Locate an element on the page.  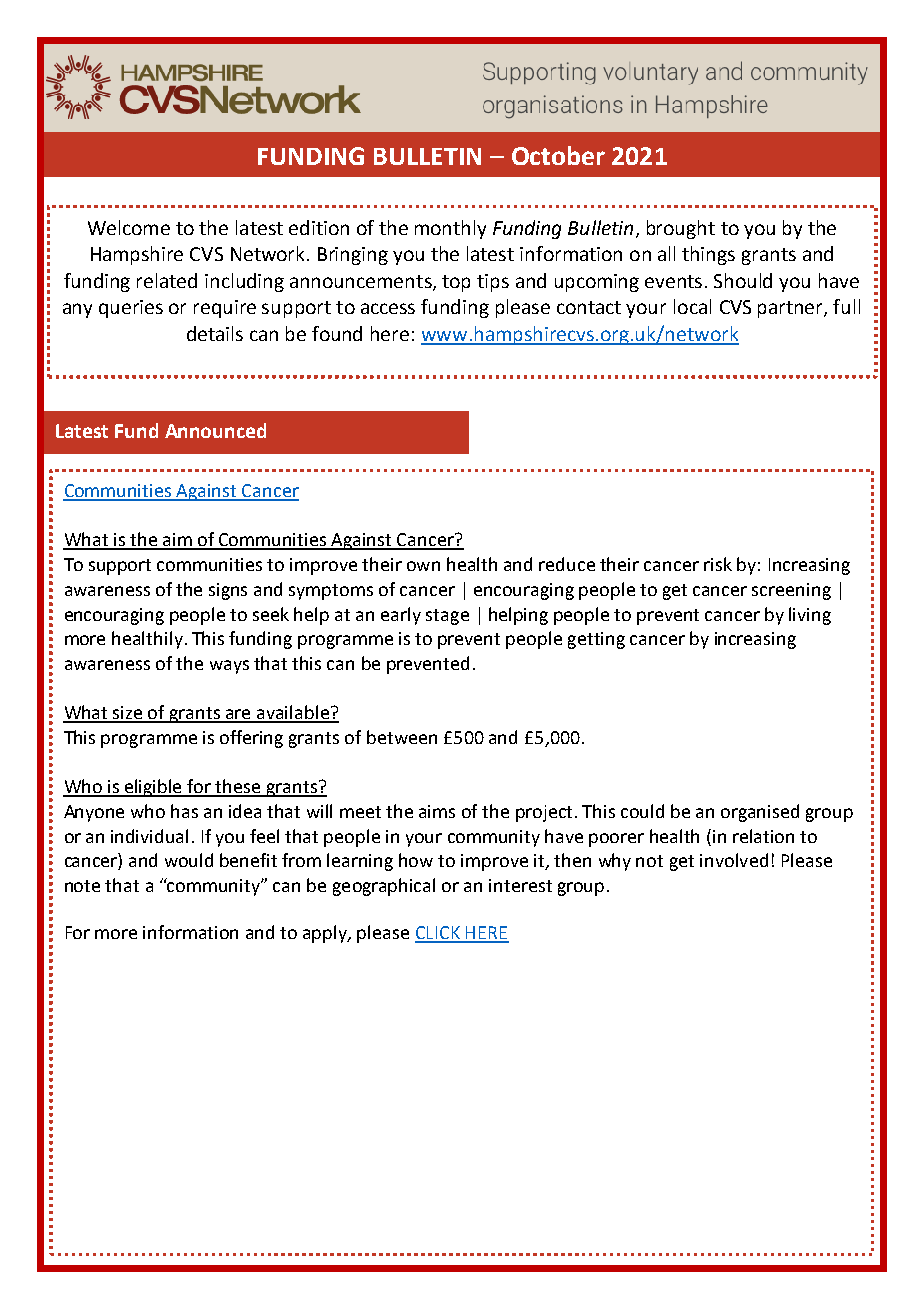
brought is located at coordinates (681, 229).
